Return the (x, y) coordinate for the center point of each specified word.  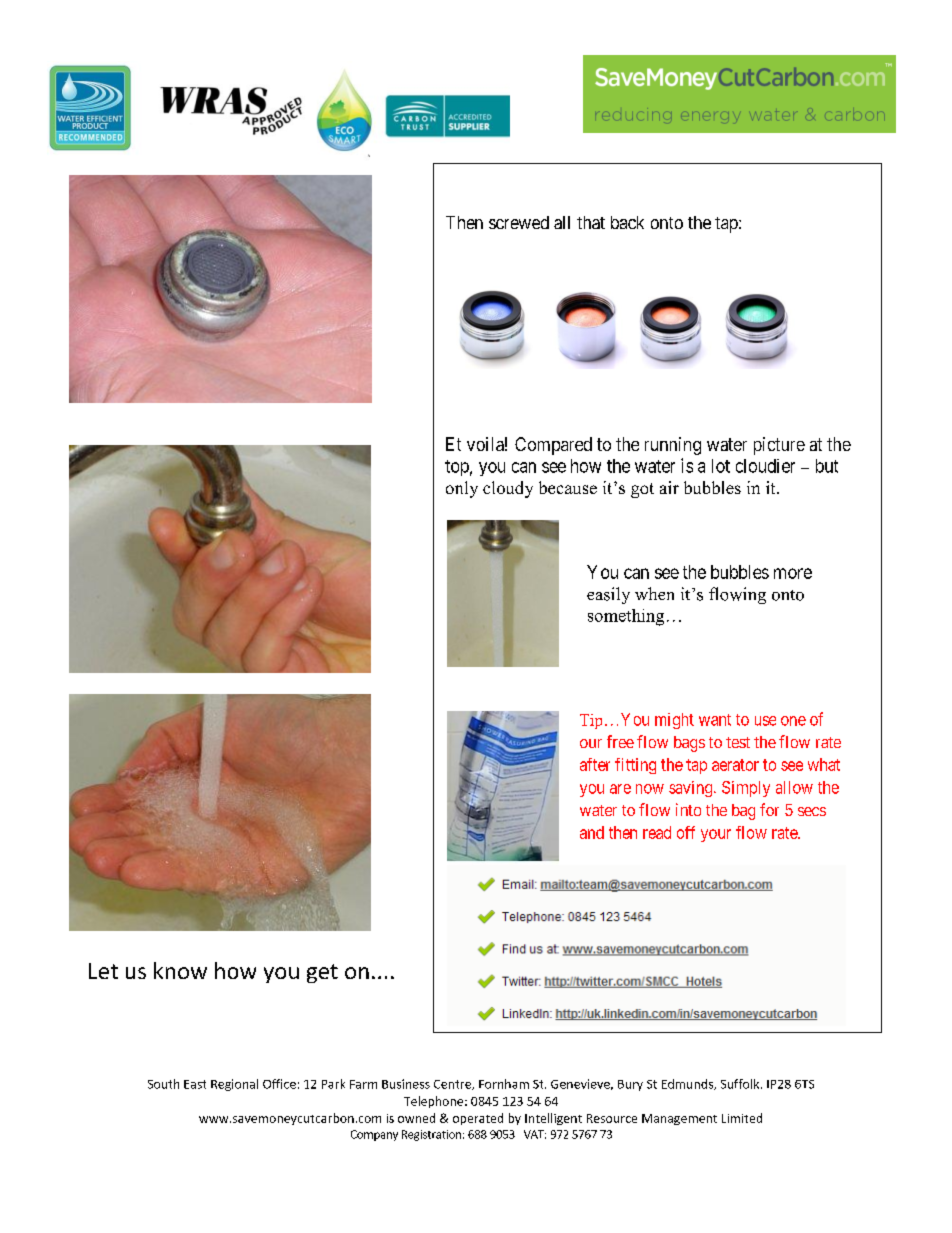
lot (721, 466)
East (195, 1084)
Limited (742, 1118)
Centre (453, 1085)
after (595, 764)
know (180, 970)
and (592, 832)
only (462, 489)
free (620, 741)
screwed (519, 222)
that (591, 222)
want (715, 720)
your (716, 835)
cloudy (508, 489)
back (627, 222)
